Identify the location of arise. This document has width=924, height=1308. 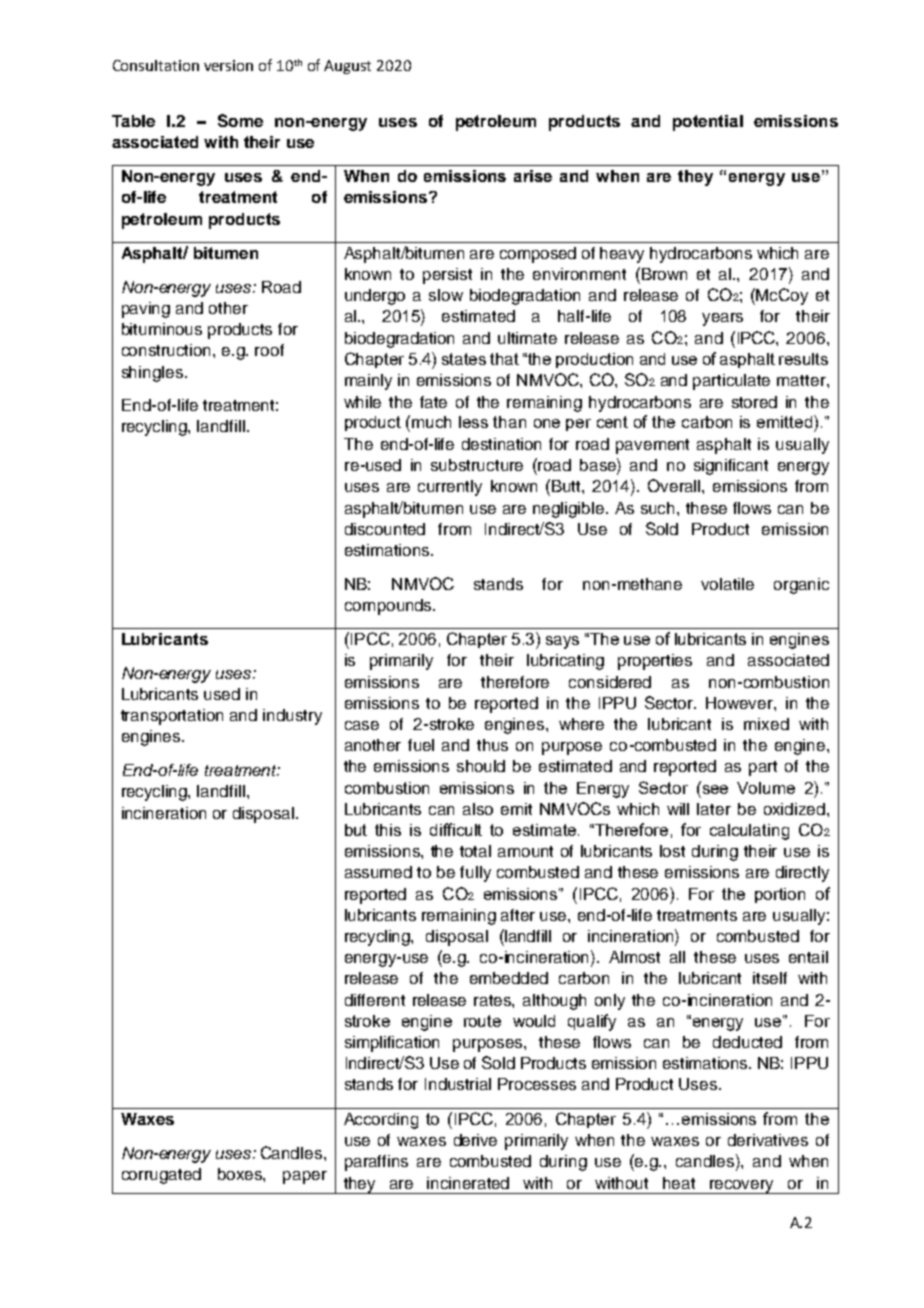
(533, 176).
